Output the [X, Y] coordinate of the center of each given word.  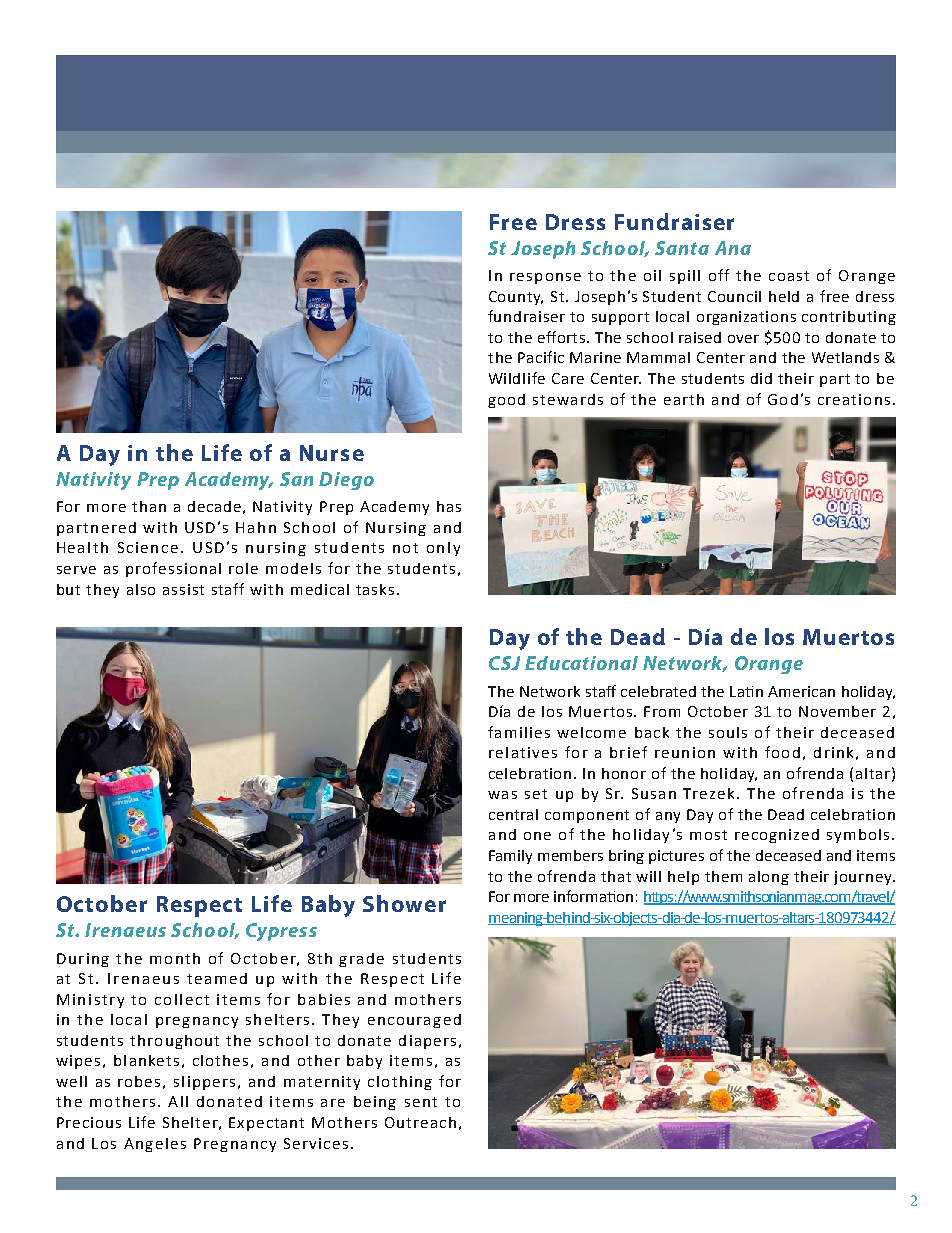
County [516, 298]
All [178, 1101]
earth [684, 399]
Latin [746, 691]
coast [789, 276]
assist [183, 589]
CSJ [504, 663]
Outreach [420, 1122]
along [769, 878]
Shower [404, 903]
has [449, 506]
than [149, 506]
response [545, 278]
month [175, 958]
